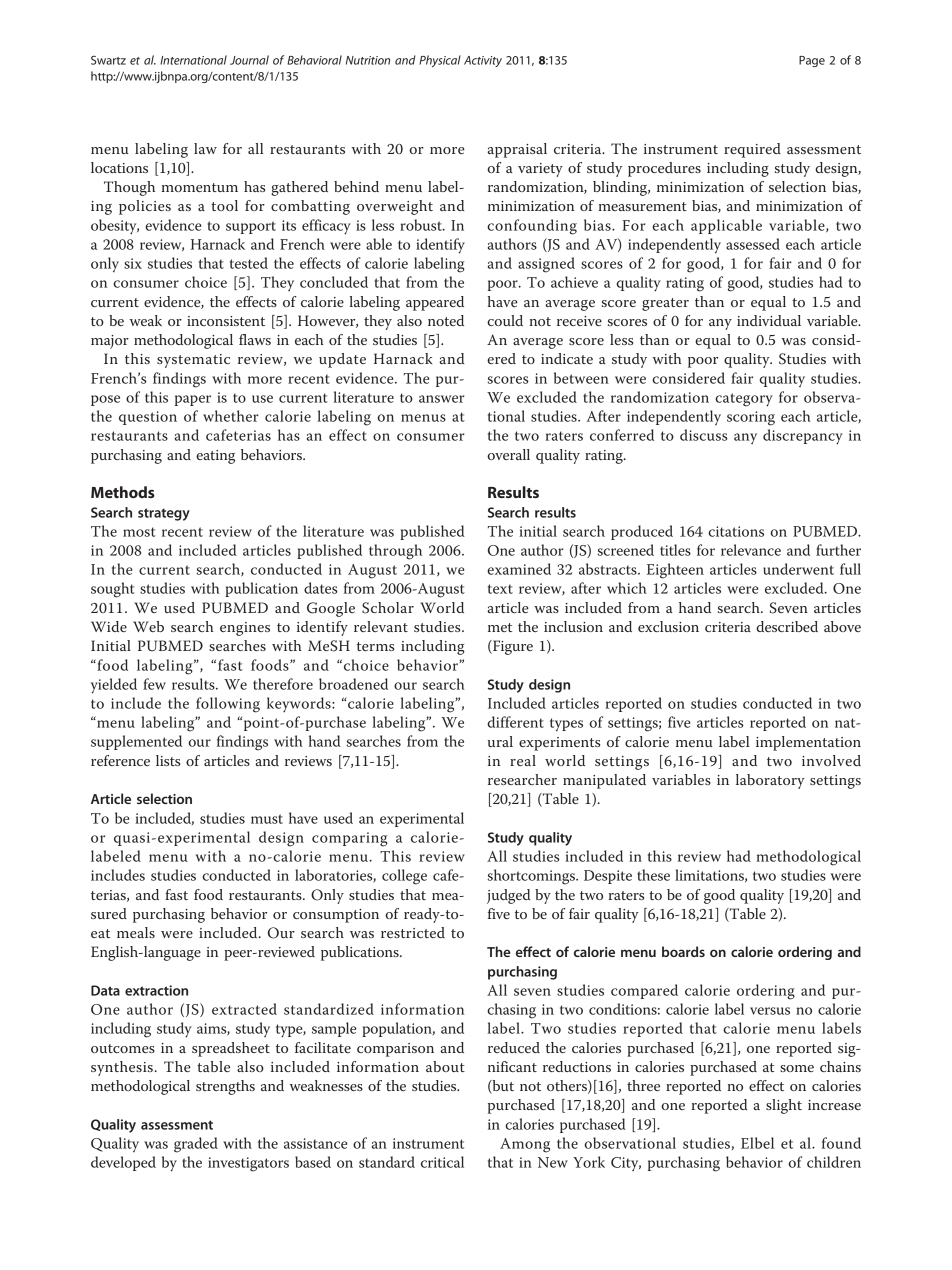 This image has width=952, height=1270. Describe the element at coordinates (148, 626) in the image. I see `Web` at that location.
